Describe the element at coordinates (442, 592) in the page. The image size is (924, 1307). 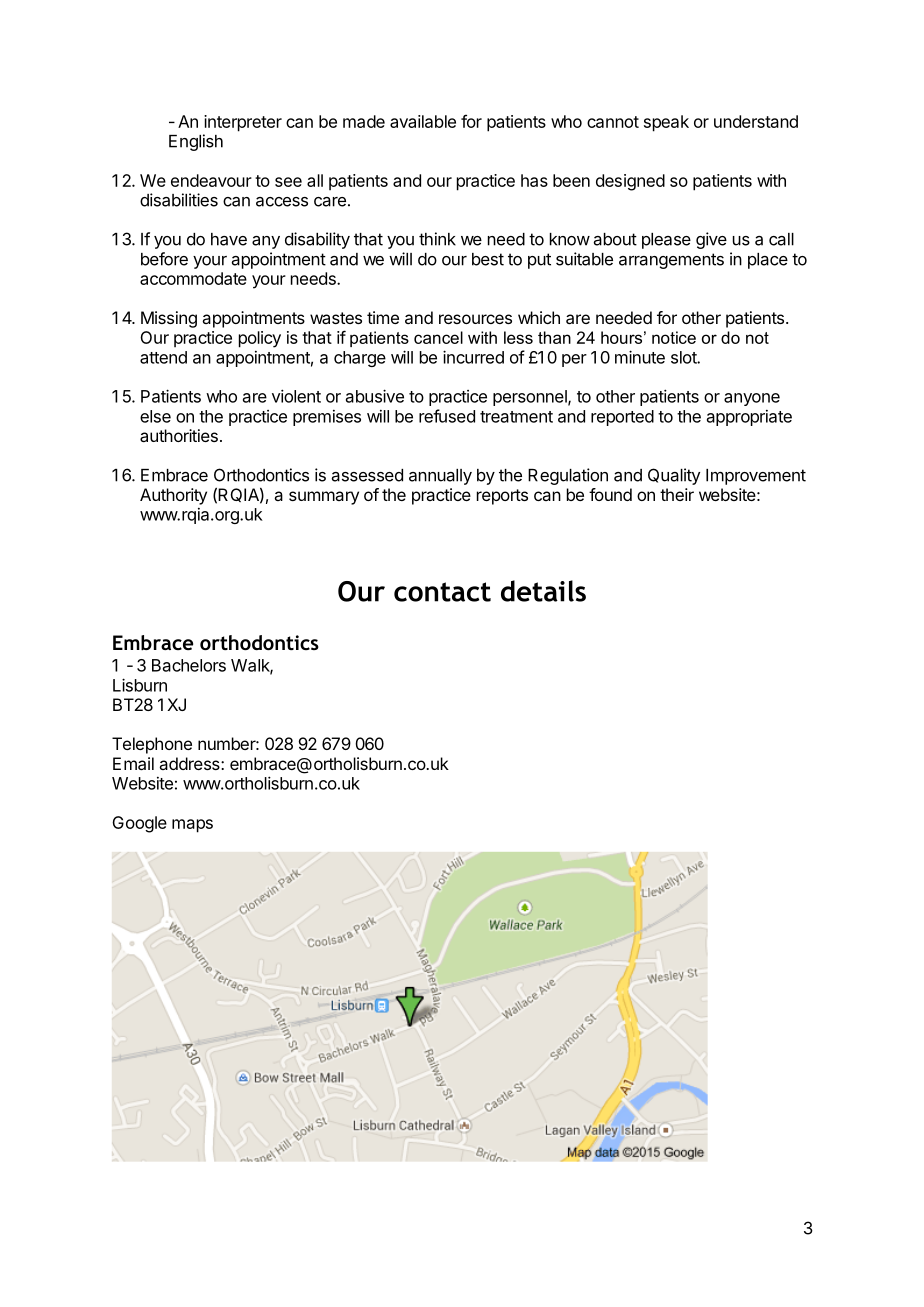
I see `contact` at that location.
